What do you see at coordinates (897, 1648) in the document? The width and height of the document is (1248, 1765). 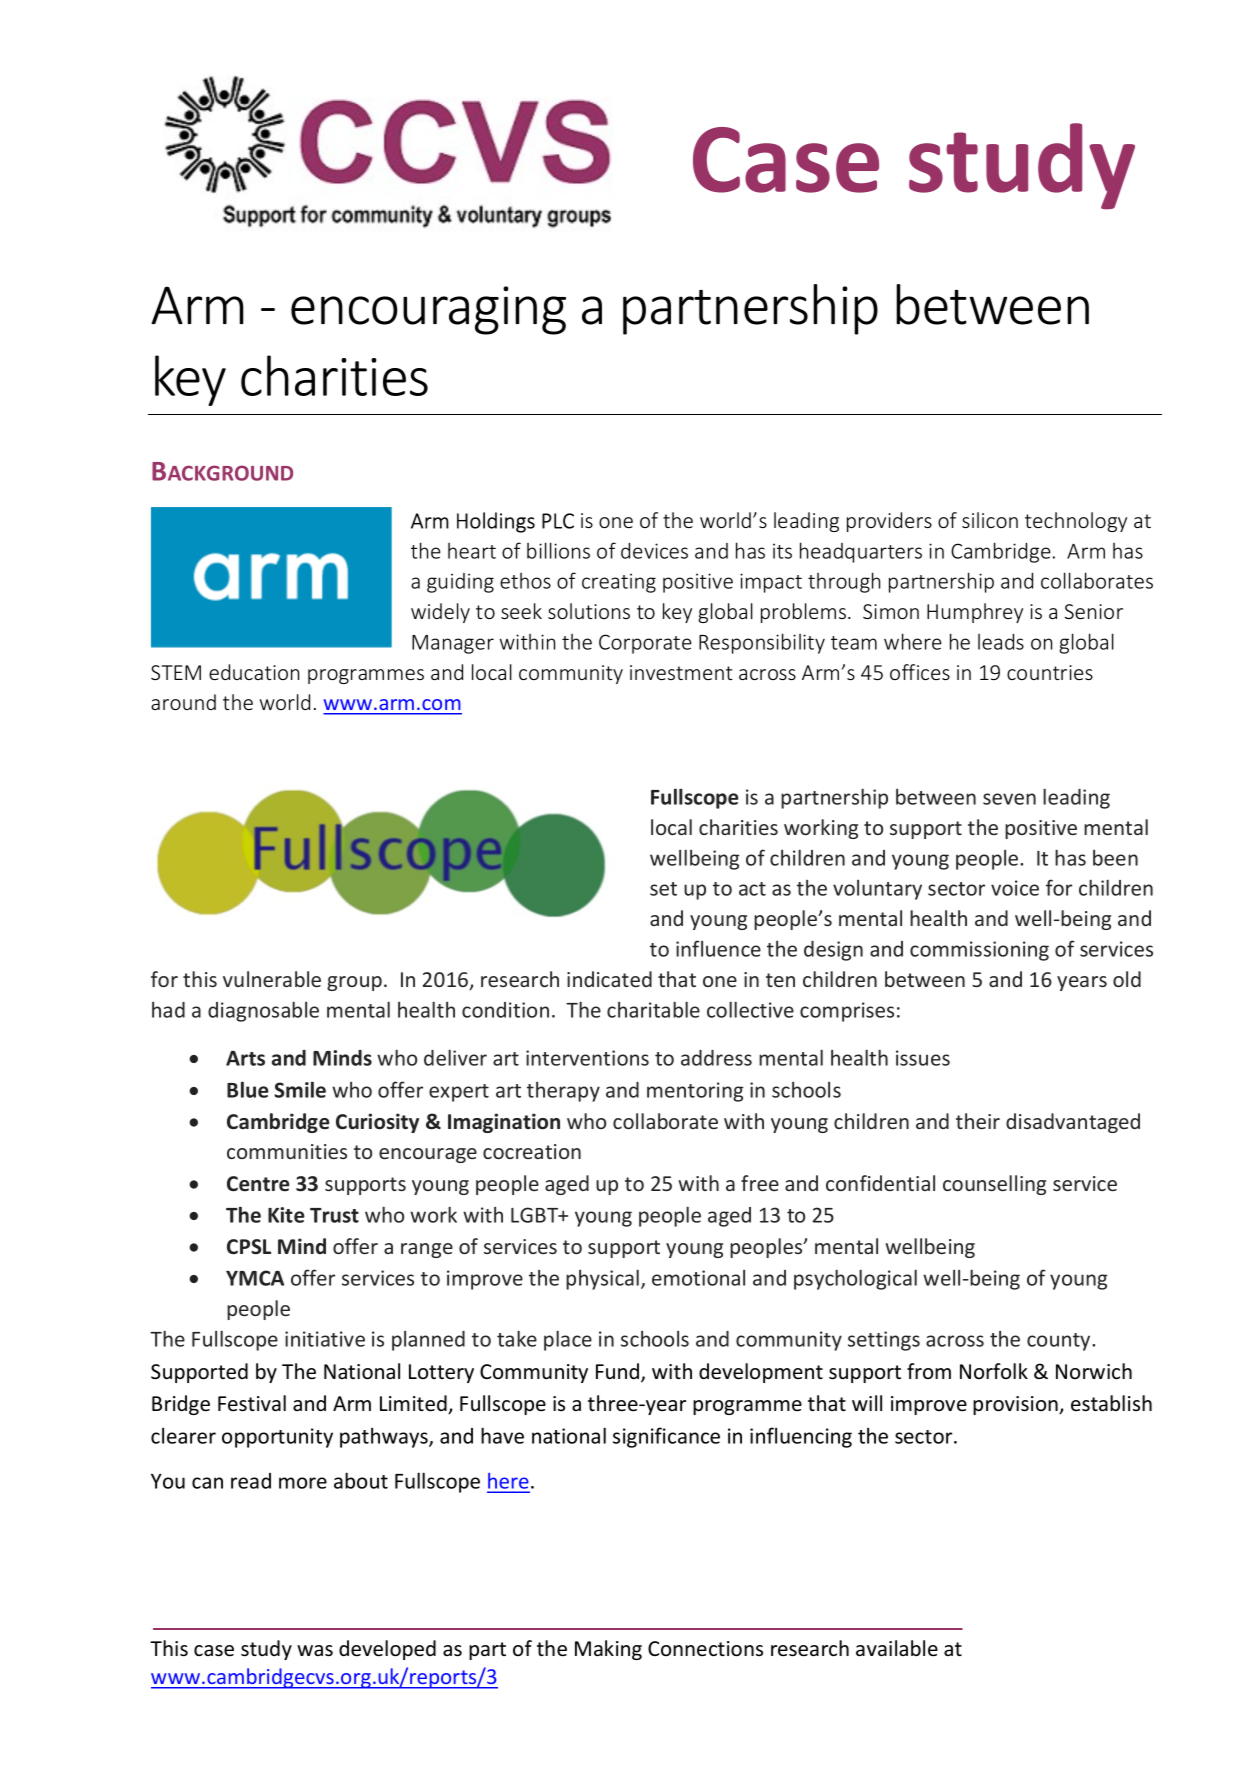 I see `available` at bounding box center [897, 1648].
